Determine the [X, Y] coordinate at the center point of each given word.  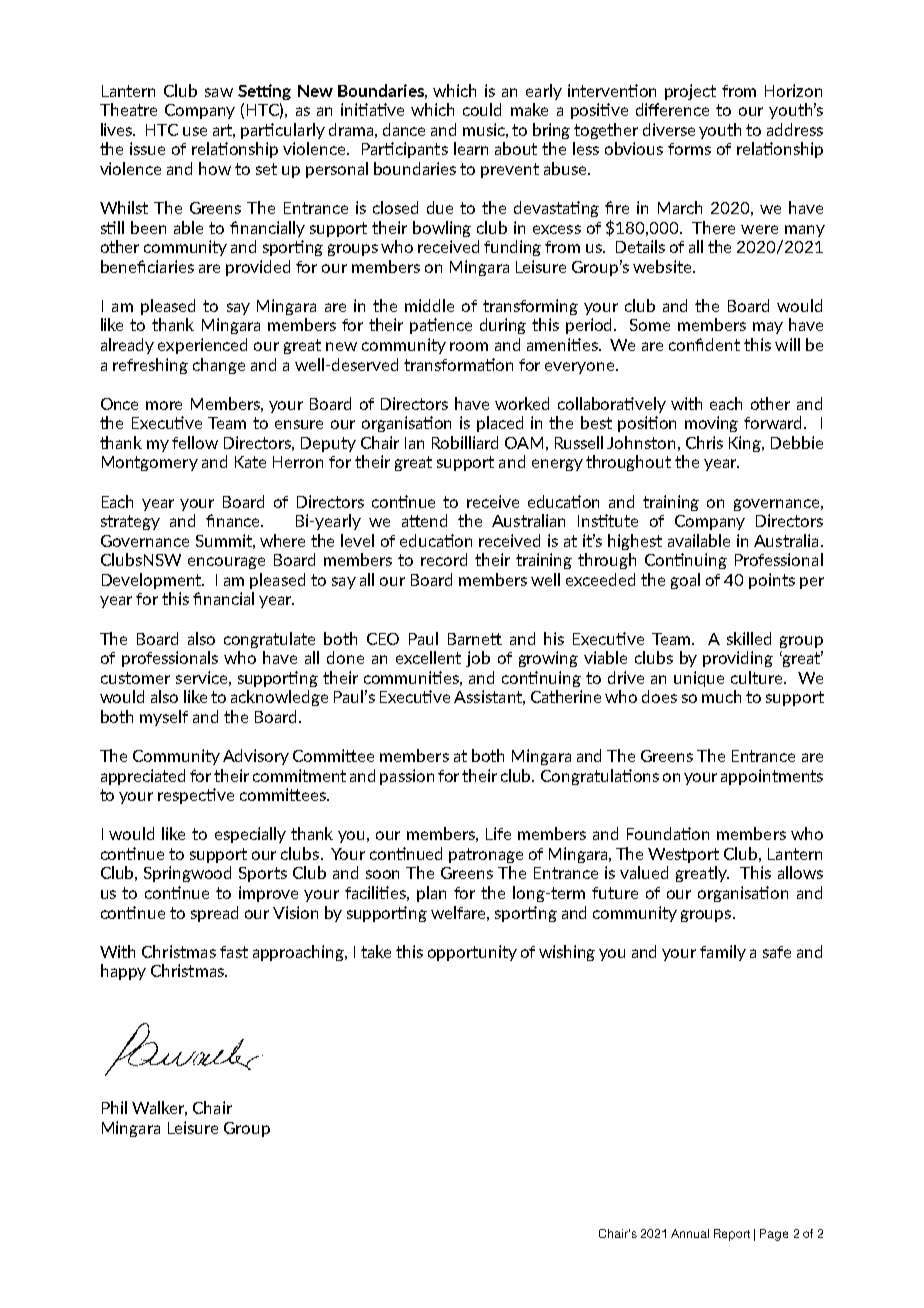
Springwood [187, 874]
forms [689, 149]
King [746, 444]
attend [424, 520]
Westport [683, 855]
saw [219, 92]
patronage [486, 855]
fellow [195, 442]
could [482, 109]
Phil [114, 1107]
